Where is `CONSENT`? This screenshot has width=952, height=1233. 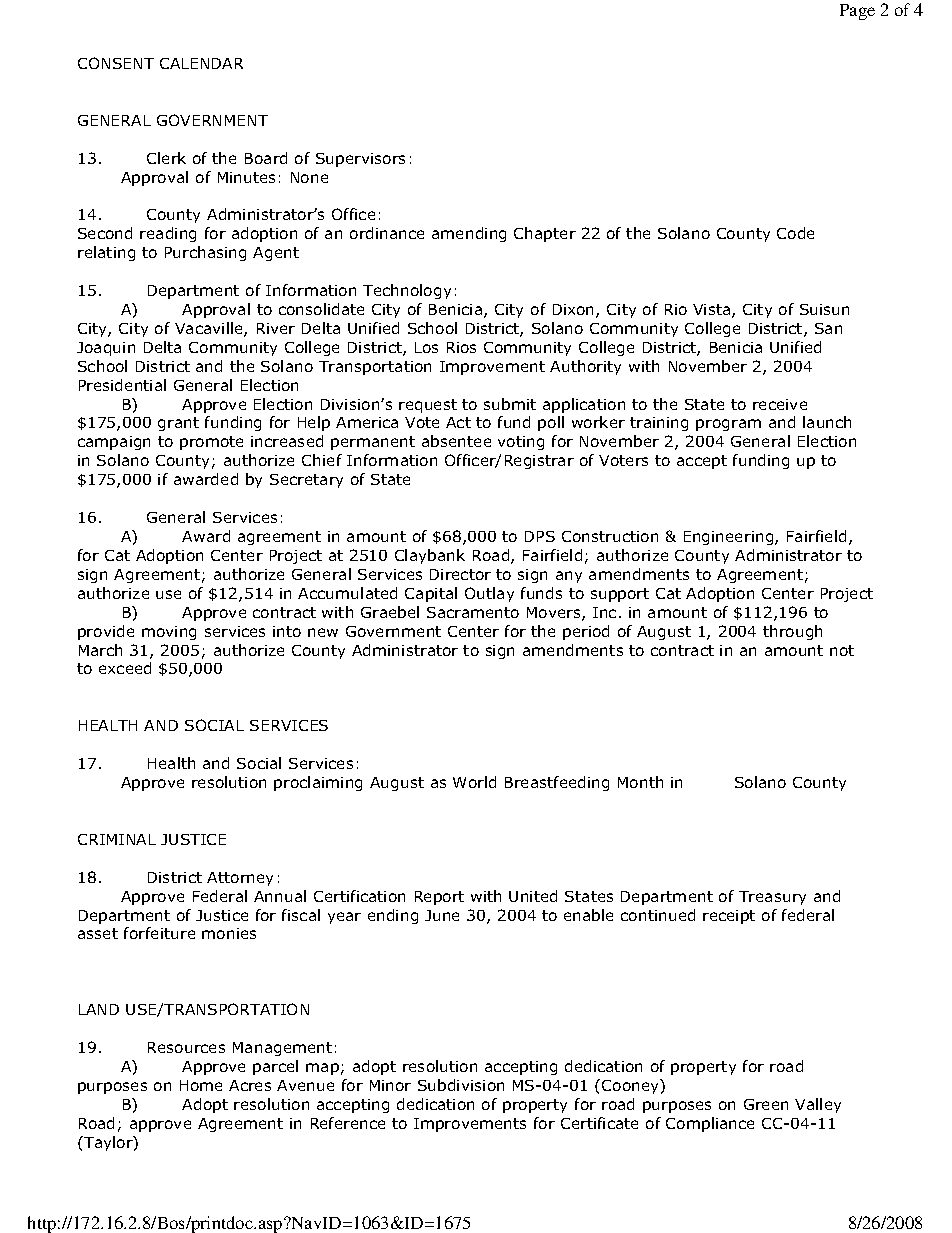 CONSENT is located at coordinates (116, 63).
